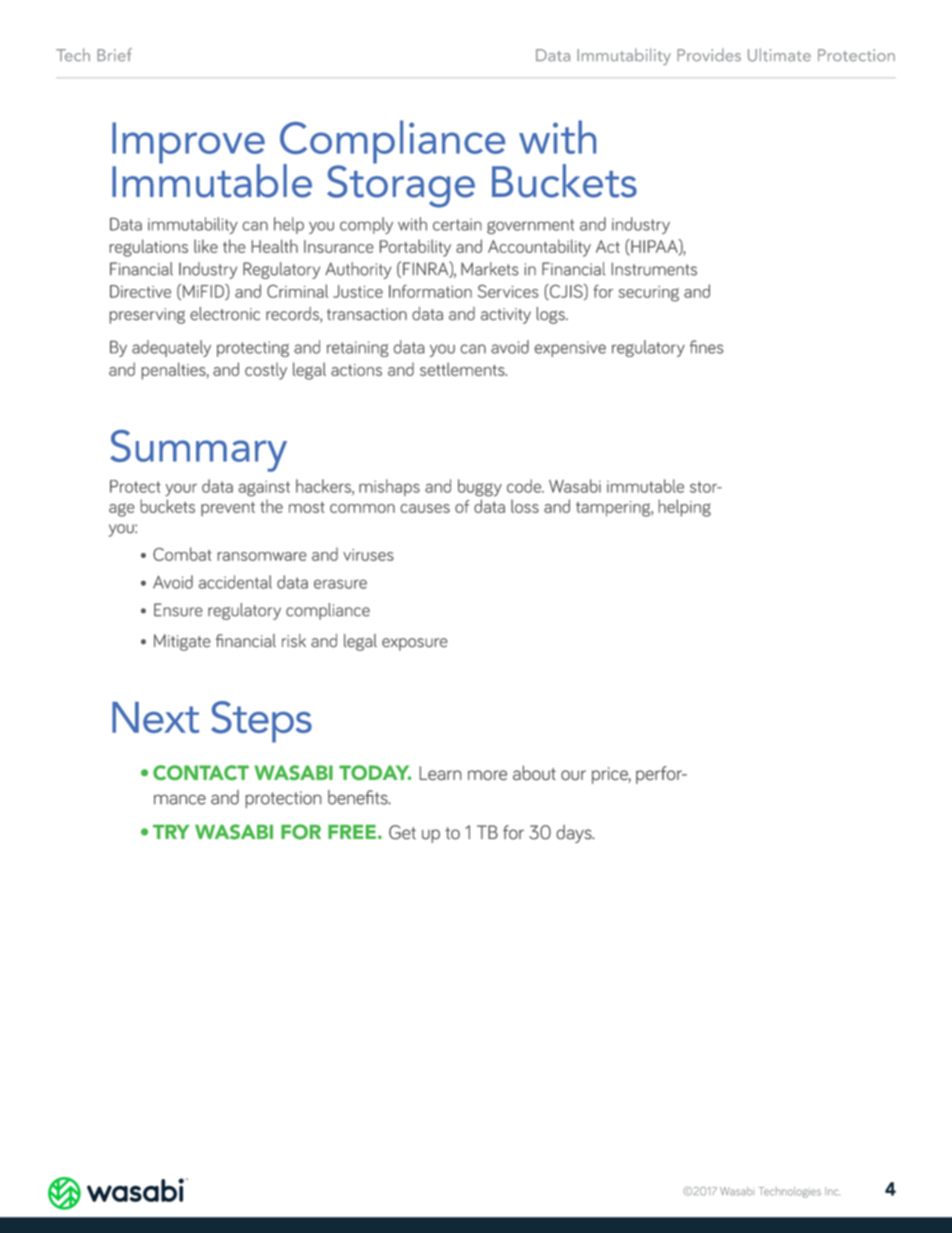 This image has height=1233, width=952. I want to click on Improve, so click(188, 144).
